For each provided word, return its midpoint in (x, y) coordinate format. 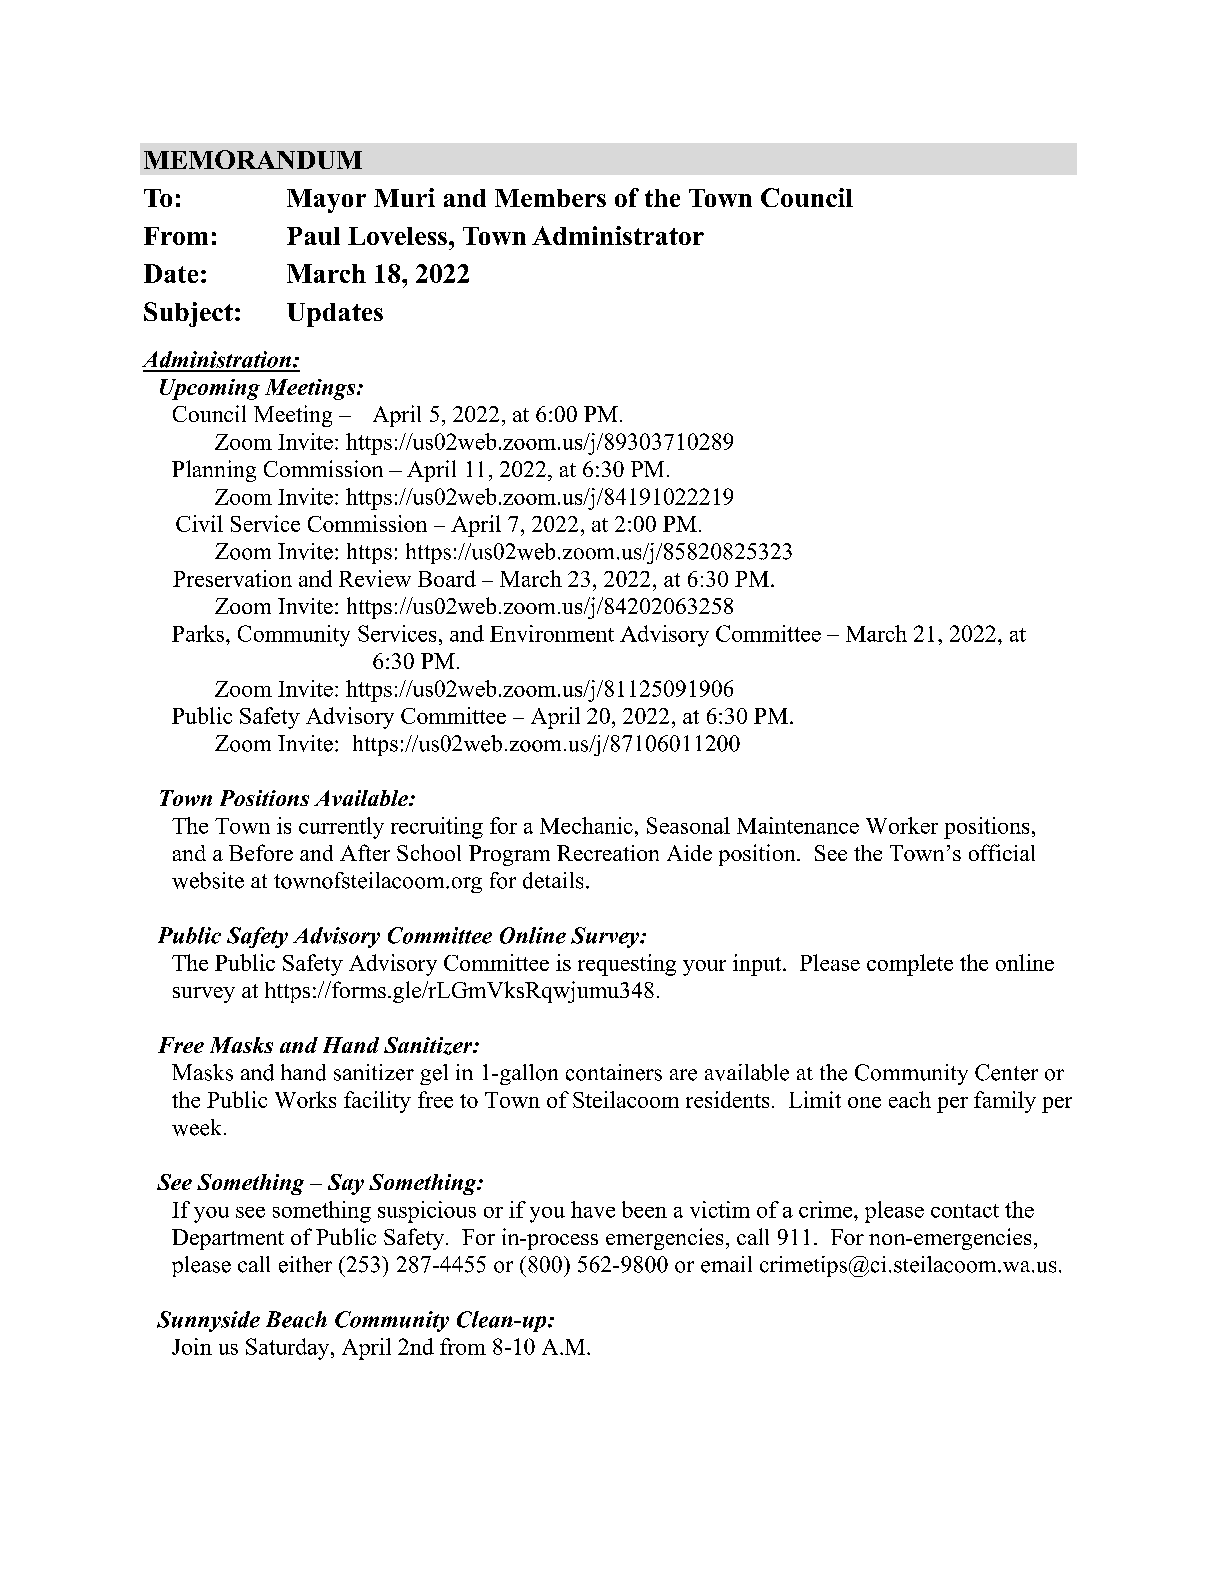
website (208, 880)
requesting (627, 965)
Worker (902, 825)
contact (965, 1211)
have (593, 1209)
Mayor (326, 201)
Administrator (618, 235)
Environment (552, 633)
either (305, 1264)
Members (550, 198)
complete (910, 965)
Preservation (232, 578)
